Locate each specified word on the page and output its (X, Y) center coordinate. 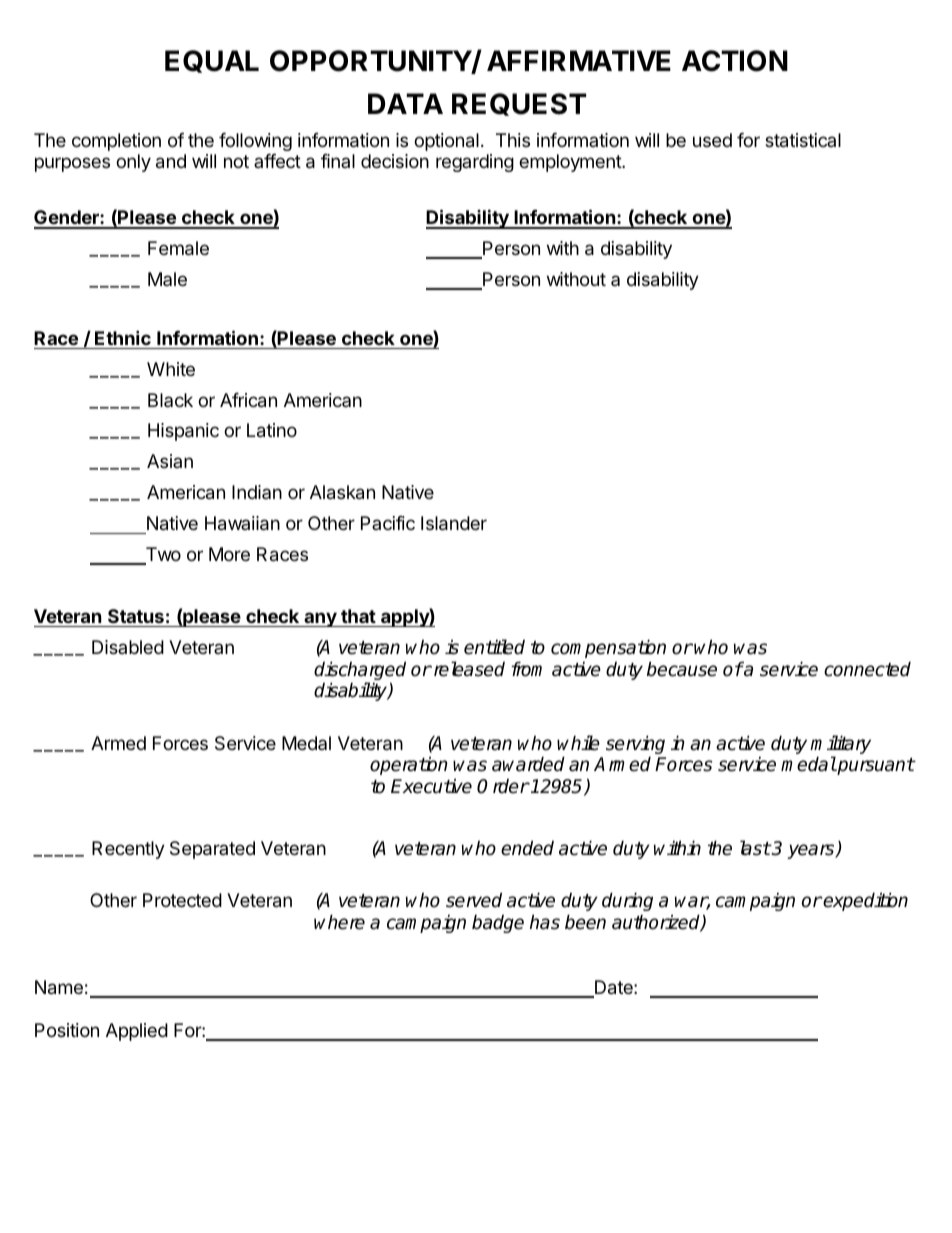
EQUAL (212, 61)
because (682, 669)
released (468, 669)
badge (498, 923)
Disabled (128, 647)
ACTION (735, 61)
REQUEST (519, 104)
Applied (137, 1032)
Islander (454, 523)
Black (170, 400)
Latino (272, 430)
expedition (865, 901)
